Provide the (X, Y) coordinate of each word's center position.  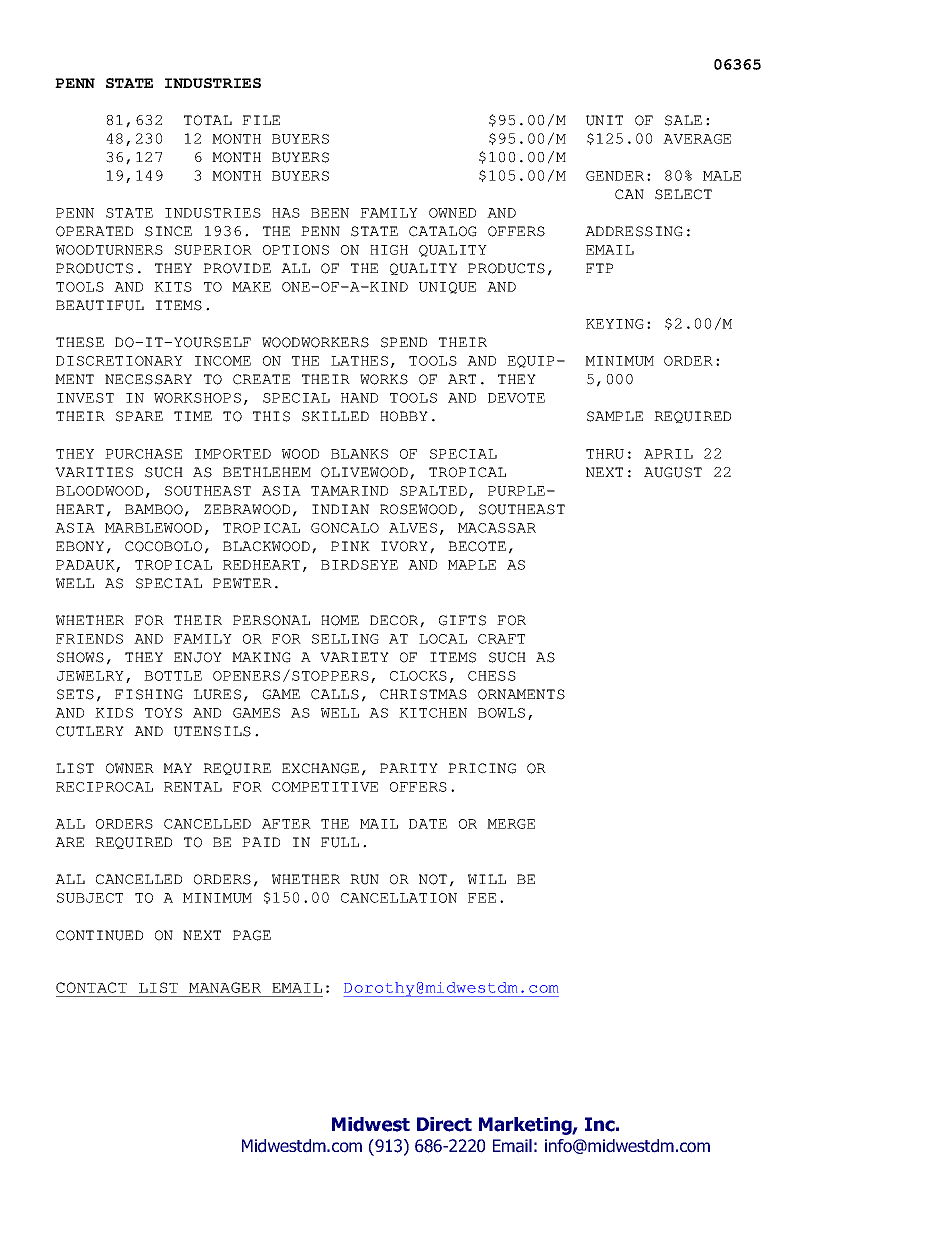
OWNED (452, 213)
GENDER (615, 176)
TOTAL (208, 120)
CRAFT (501, 639)
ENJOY (198, 657)
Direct (444, 1124)
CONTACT (91, 987)
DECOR (395, 621)
